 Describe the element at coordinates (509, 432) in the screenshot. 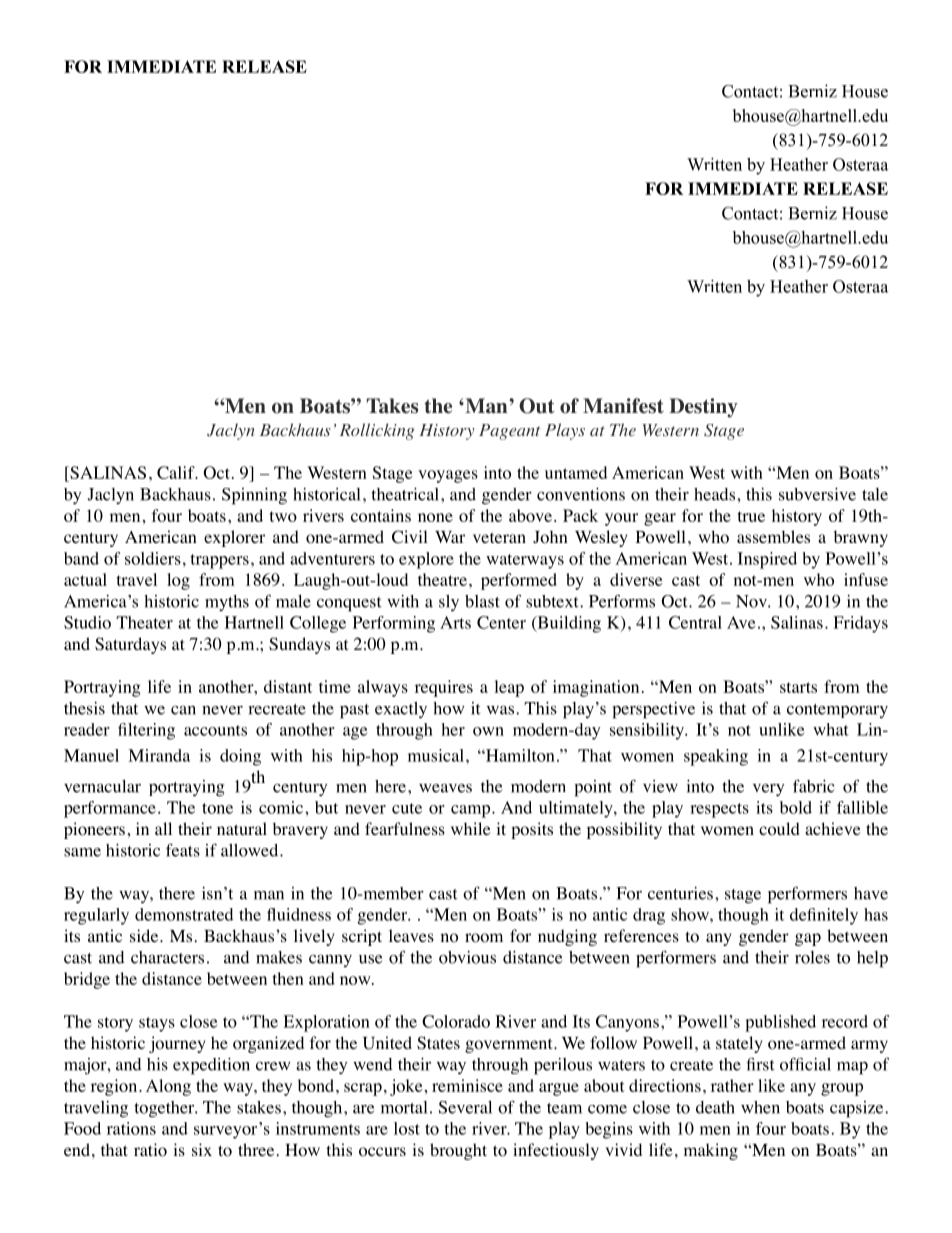

I see `Pageant` at that location.
